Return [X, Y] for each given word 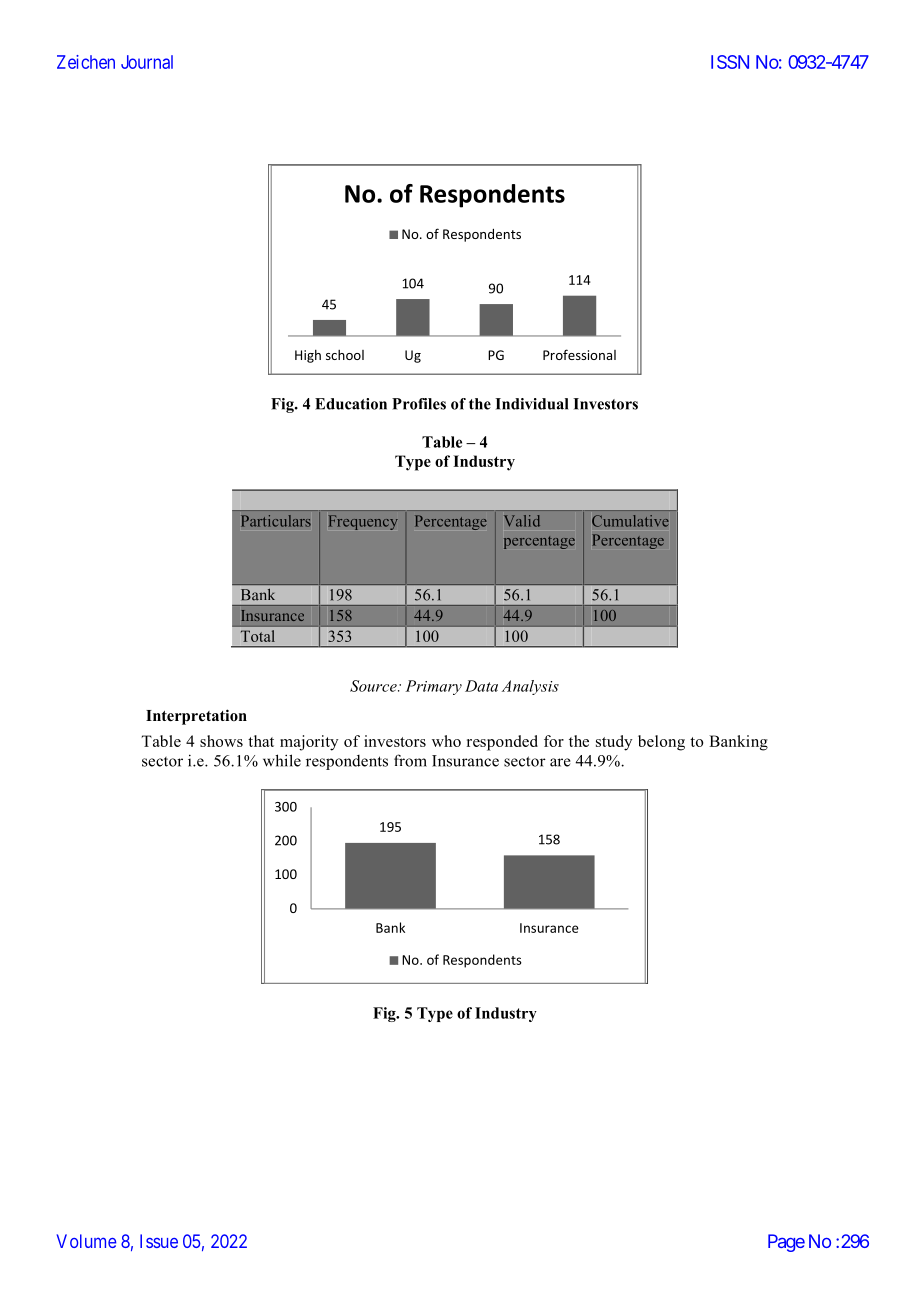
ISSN [730, 62]
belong [661, 743]
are [560, 762]
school [345, 355]
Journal [147, 62]
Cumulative [630, 521]
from [410, 760]
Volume [86, 1241]
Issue [159, 1241]
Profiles [419, 404]
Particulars [276, 521]
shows [221, 741]
